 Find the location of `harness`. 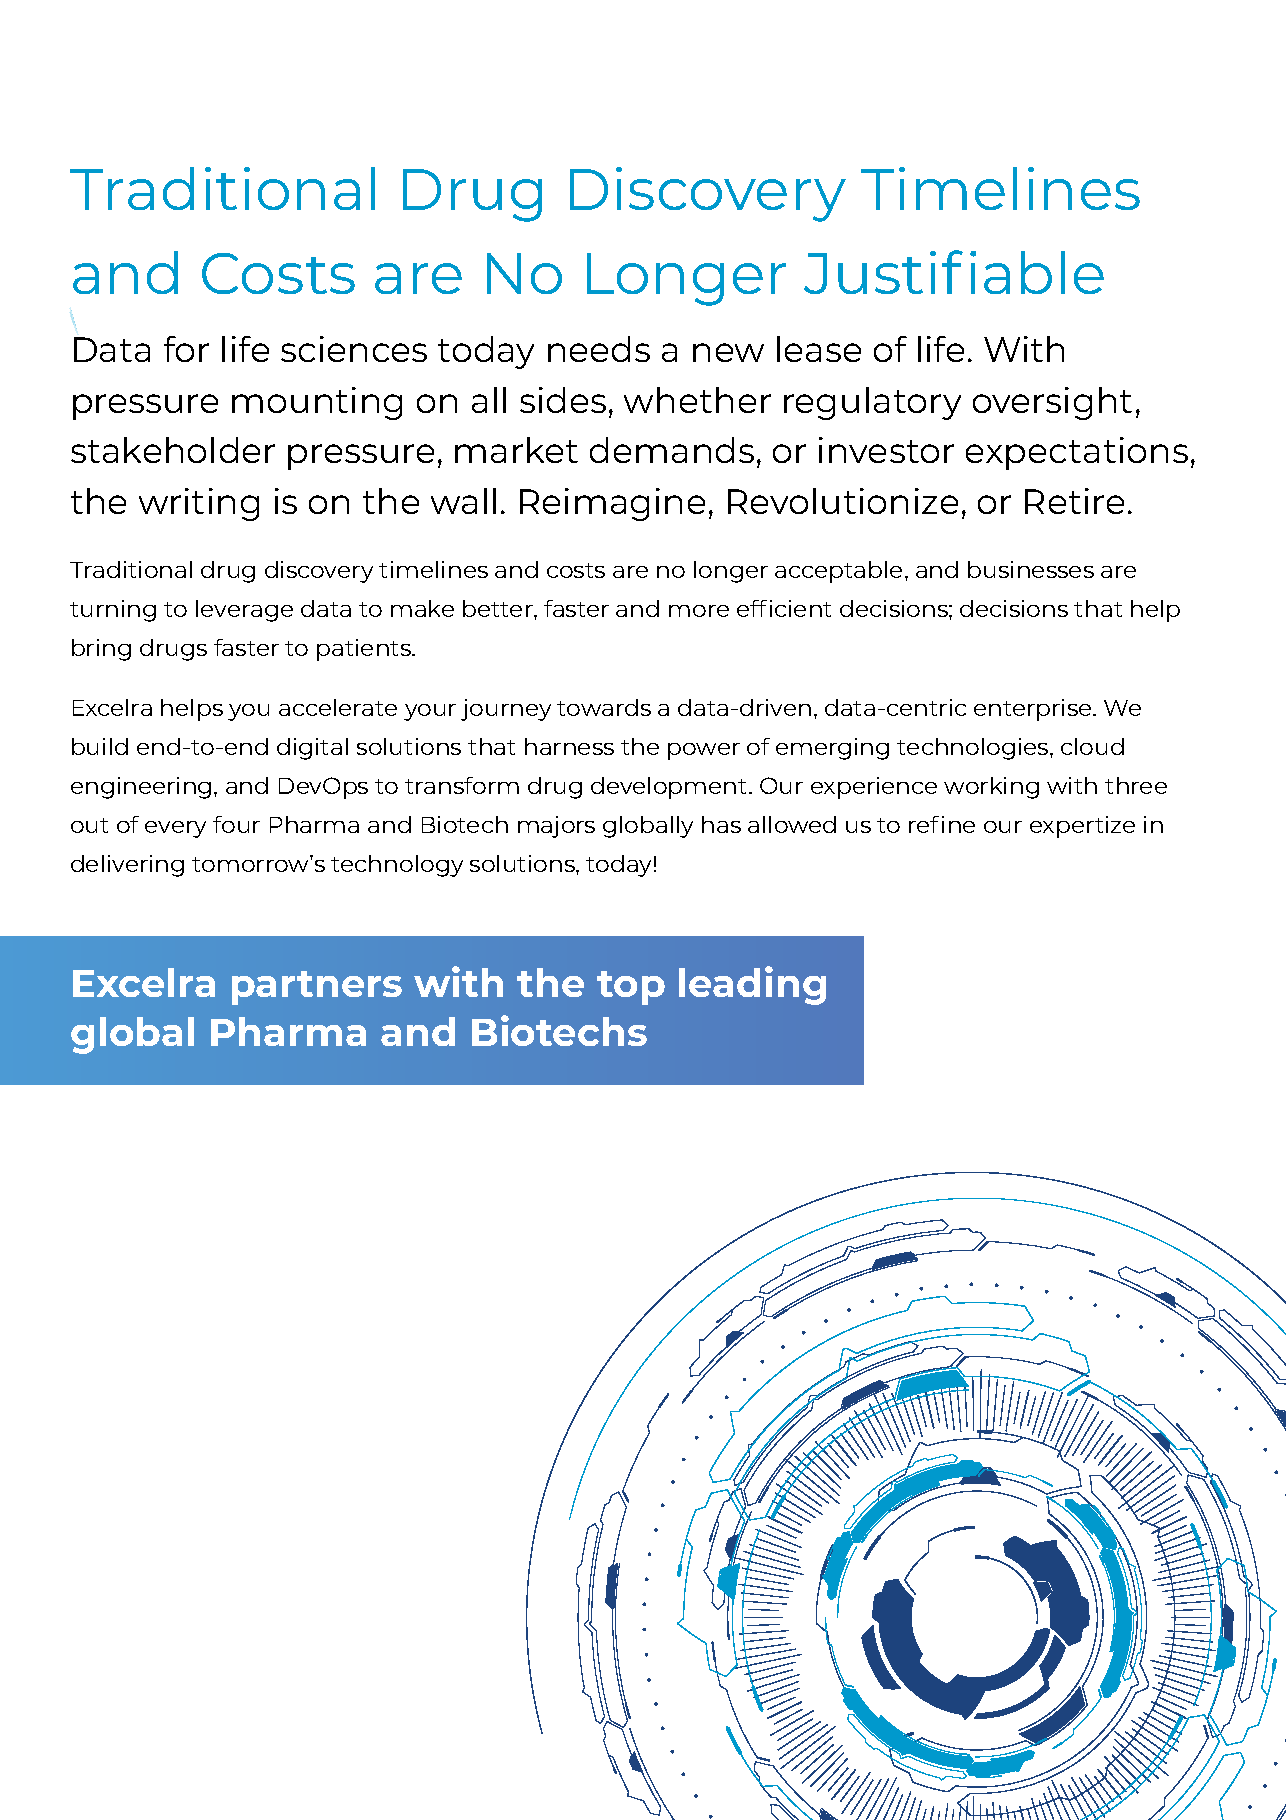

harness is located at coordinates (569, 746).
